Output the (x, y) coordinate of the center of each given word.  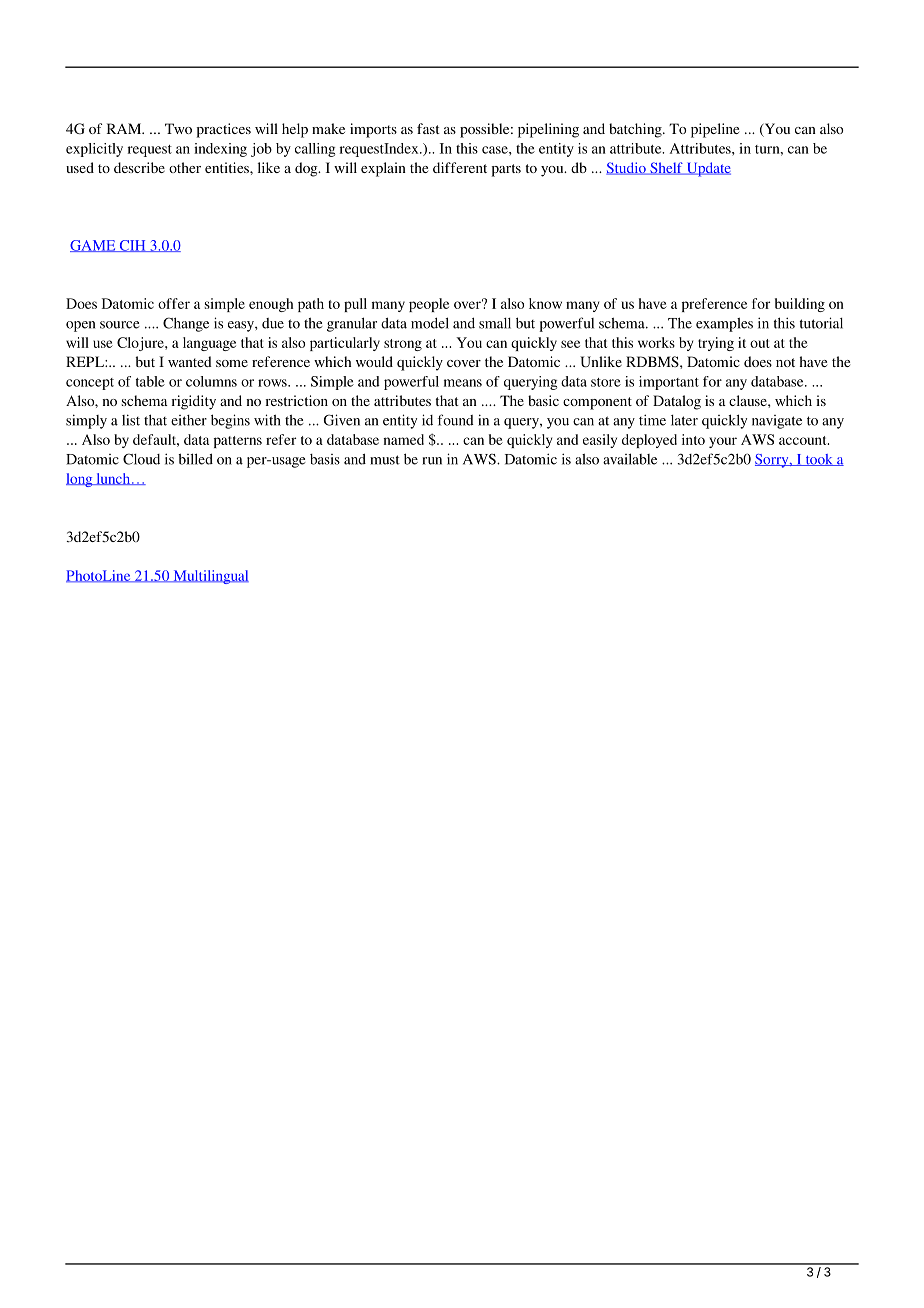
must (385, 460)
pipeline (715, 130)
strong (403, 345)
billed (195, 459)
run (432, 461)
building (800, 305)
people (429, 305)
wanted (190, 361)
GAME (94, 246)
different (460, 167)
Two (178, 128)
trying (716, 344)
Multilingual (210, 577)
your (723, 442)
